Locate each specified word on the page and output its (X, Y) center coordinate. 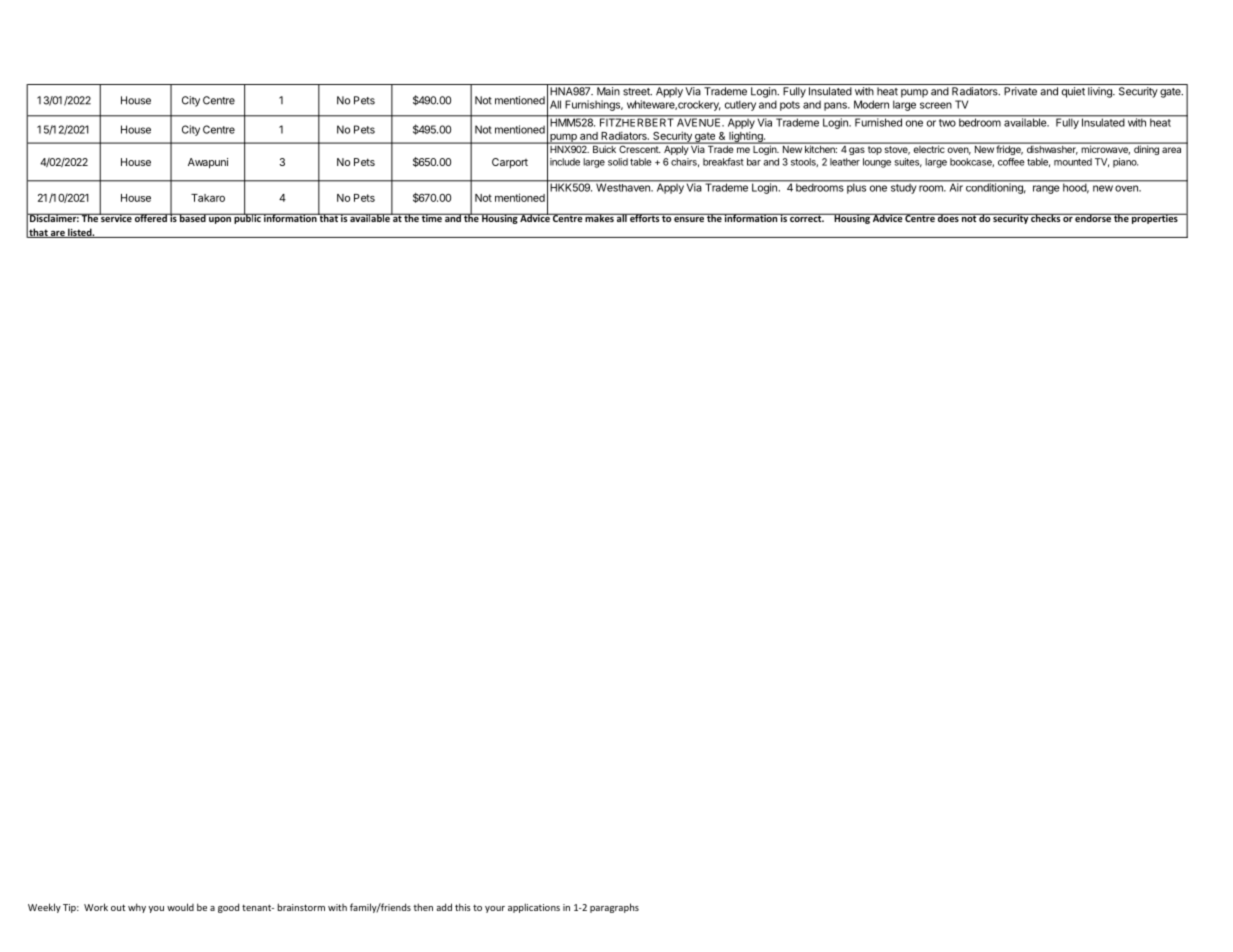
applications (534, 908)
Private (1020, 91)
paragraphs (614, 908)
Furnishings (594, 105)
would (180, 907)
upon (220, 219)
